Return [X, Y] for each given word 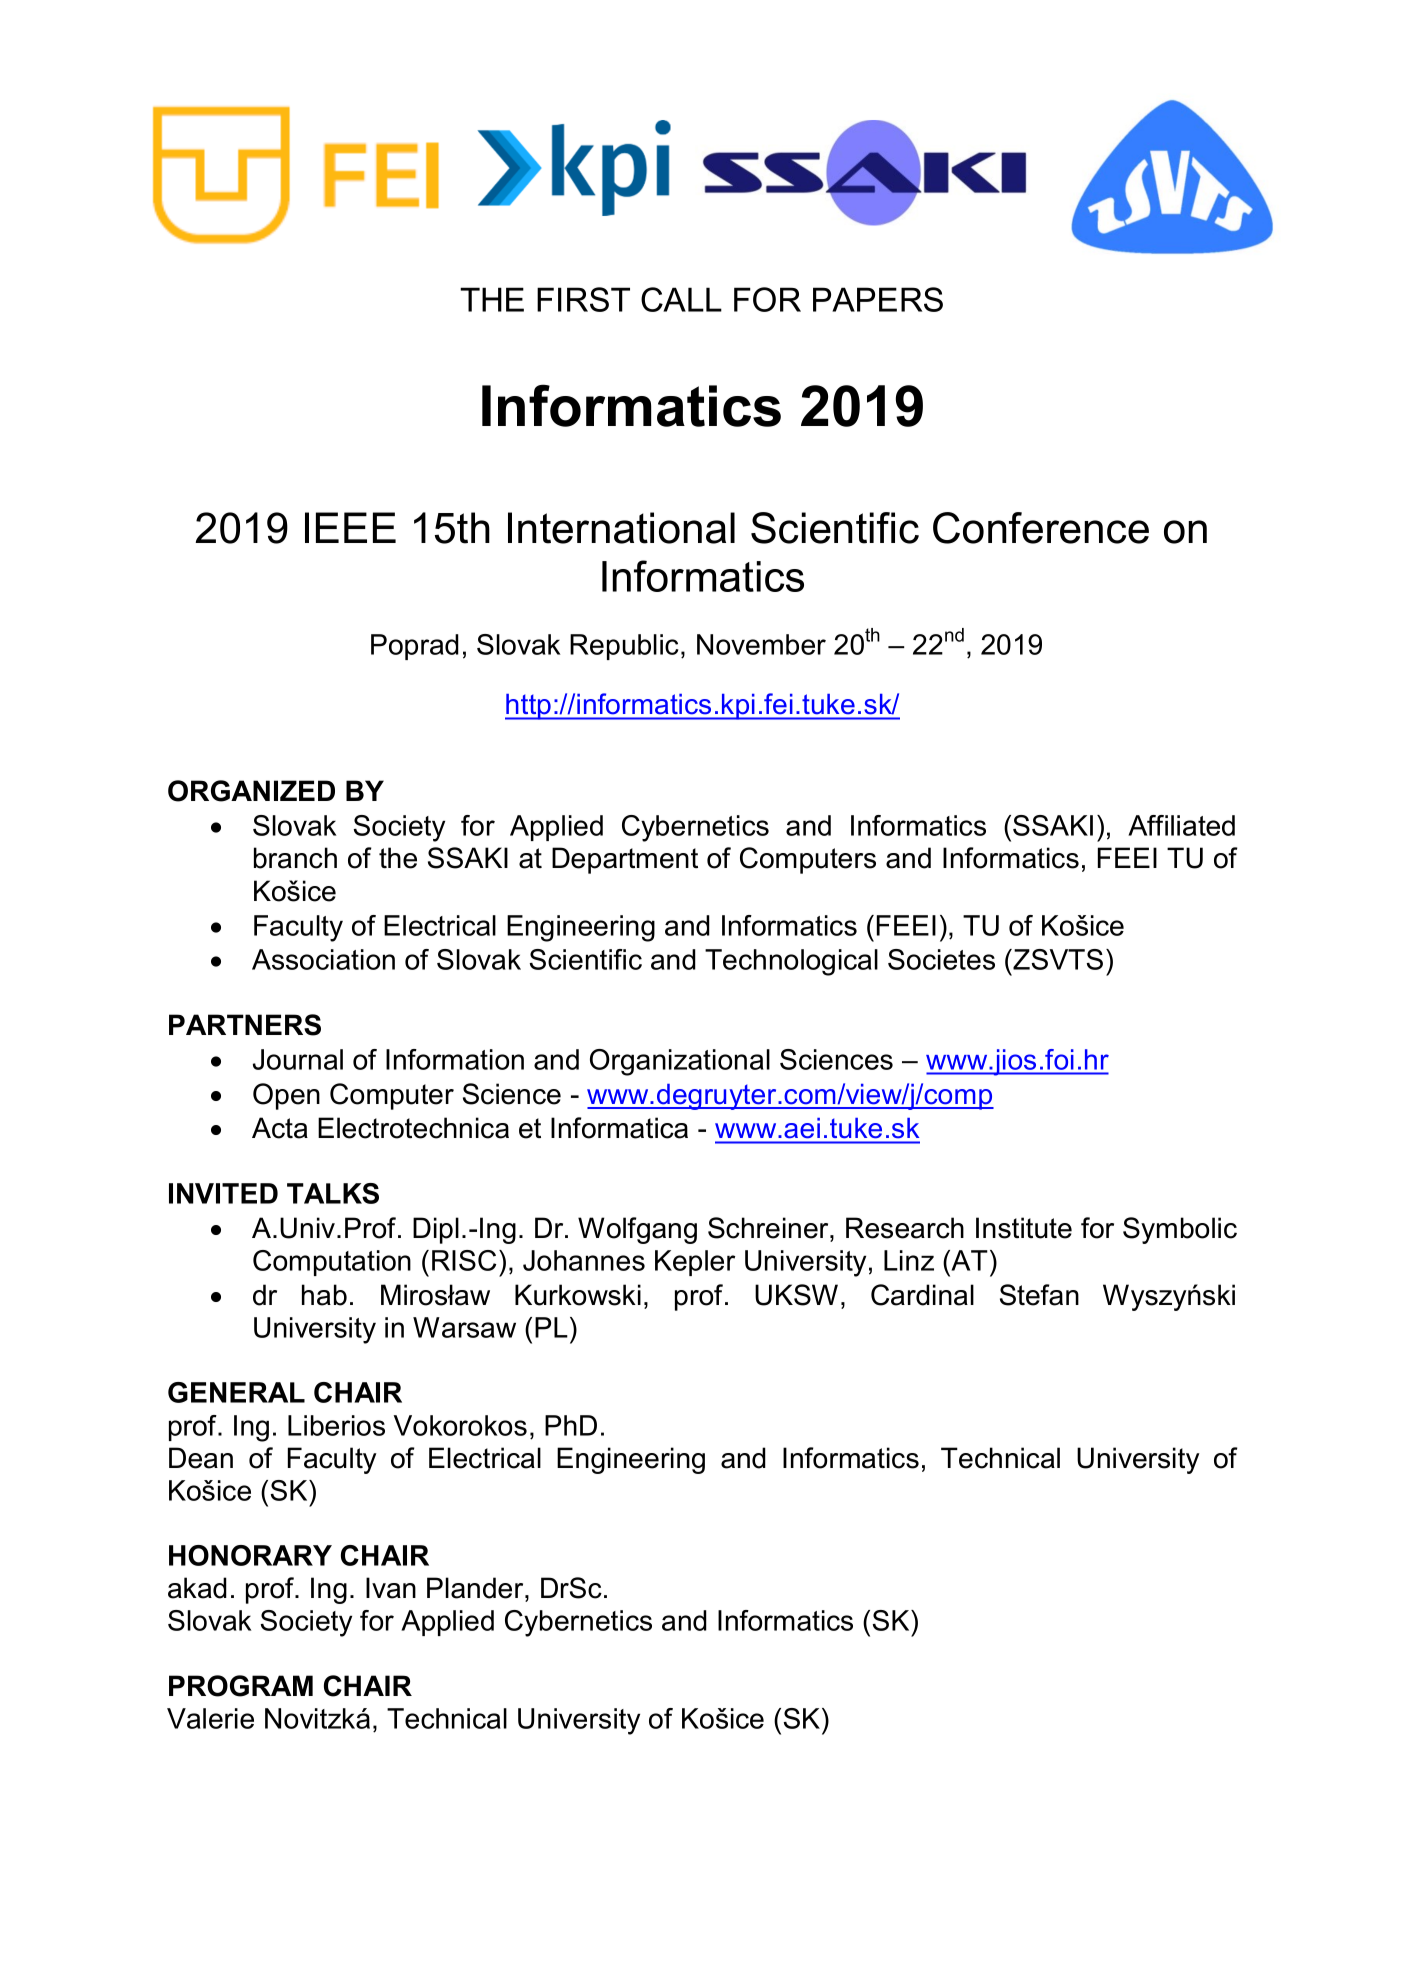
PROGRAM [241, 1686]
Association [323, 959]
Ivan [391, 1588]
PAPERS [878, 299]
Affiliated [1181, 825]
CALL [681, 299]
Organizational [680, 1062]
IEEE [350, 527]
